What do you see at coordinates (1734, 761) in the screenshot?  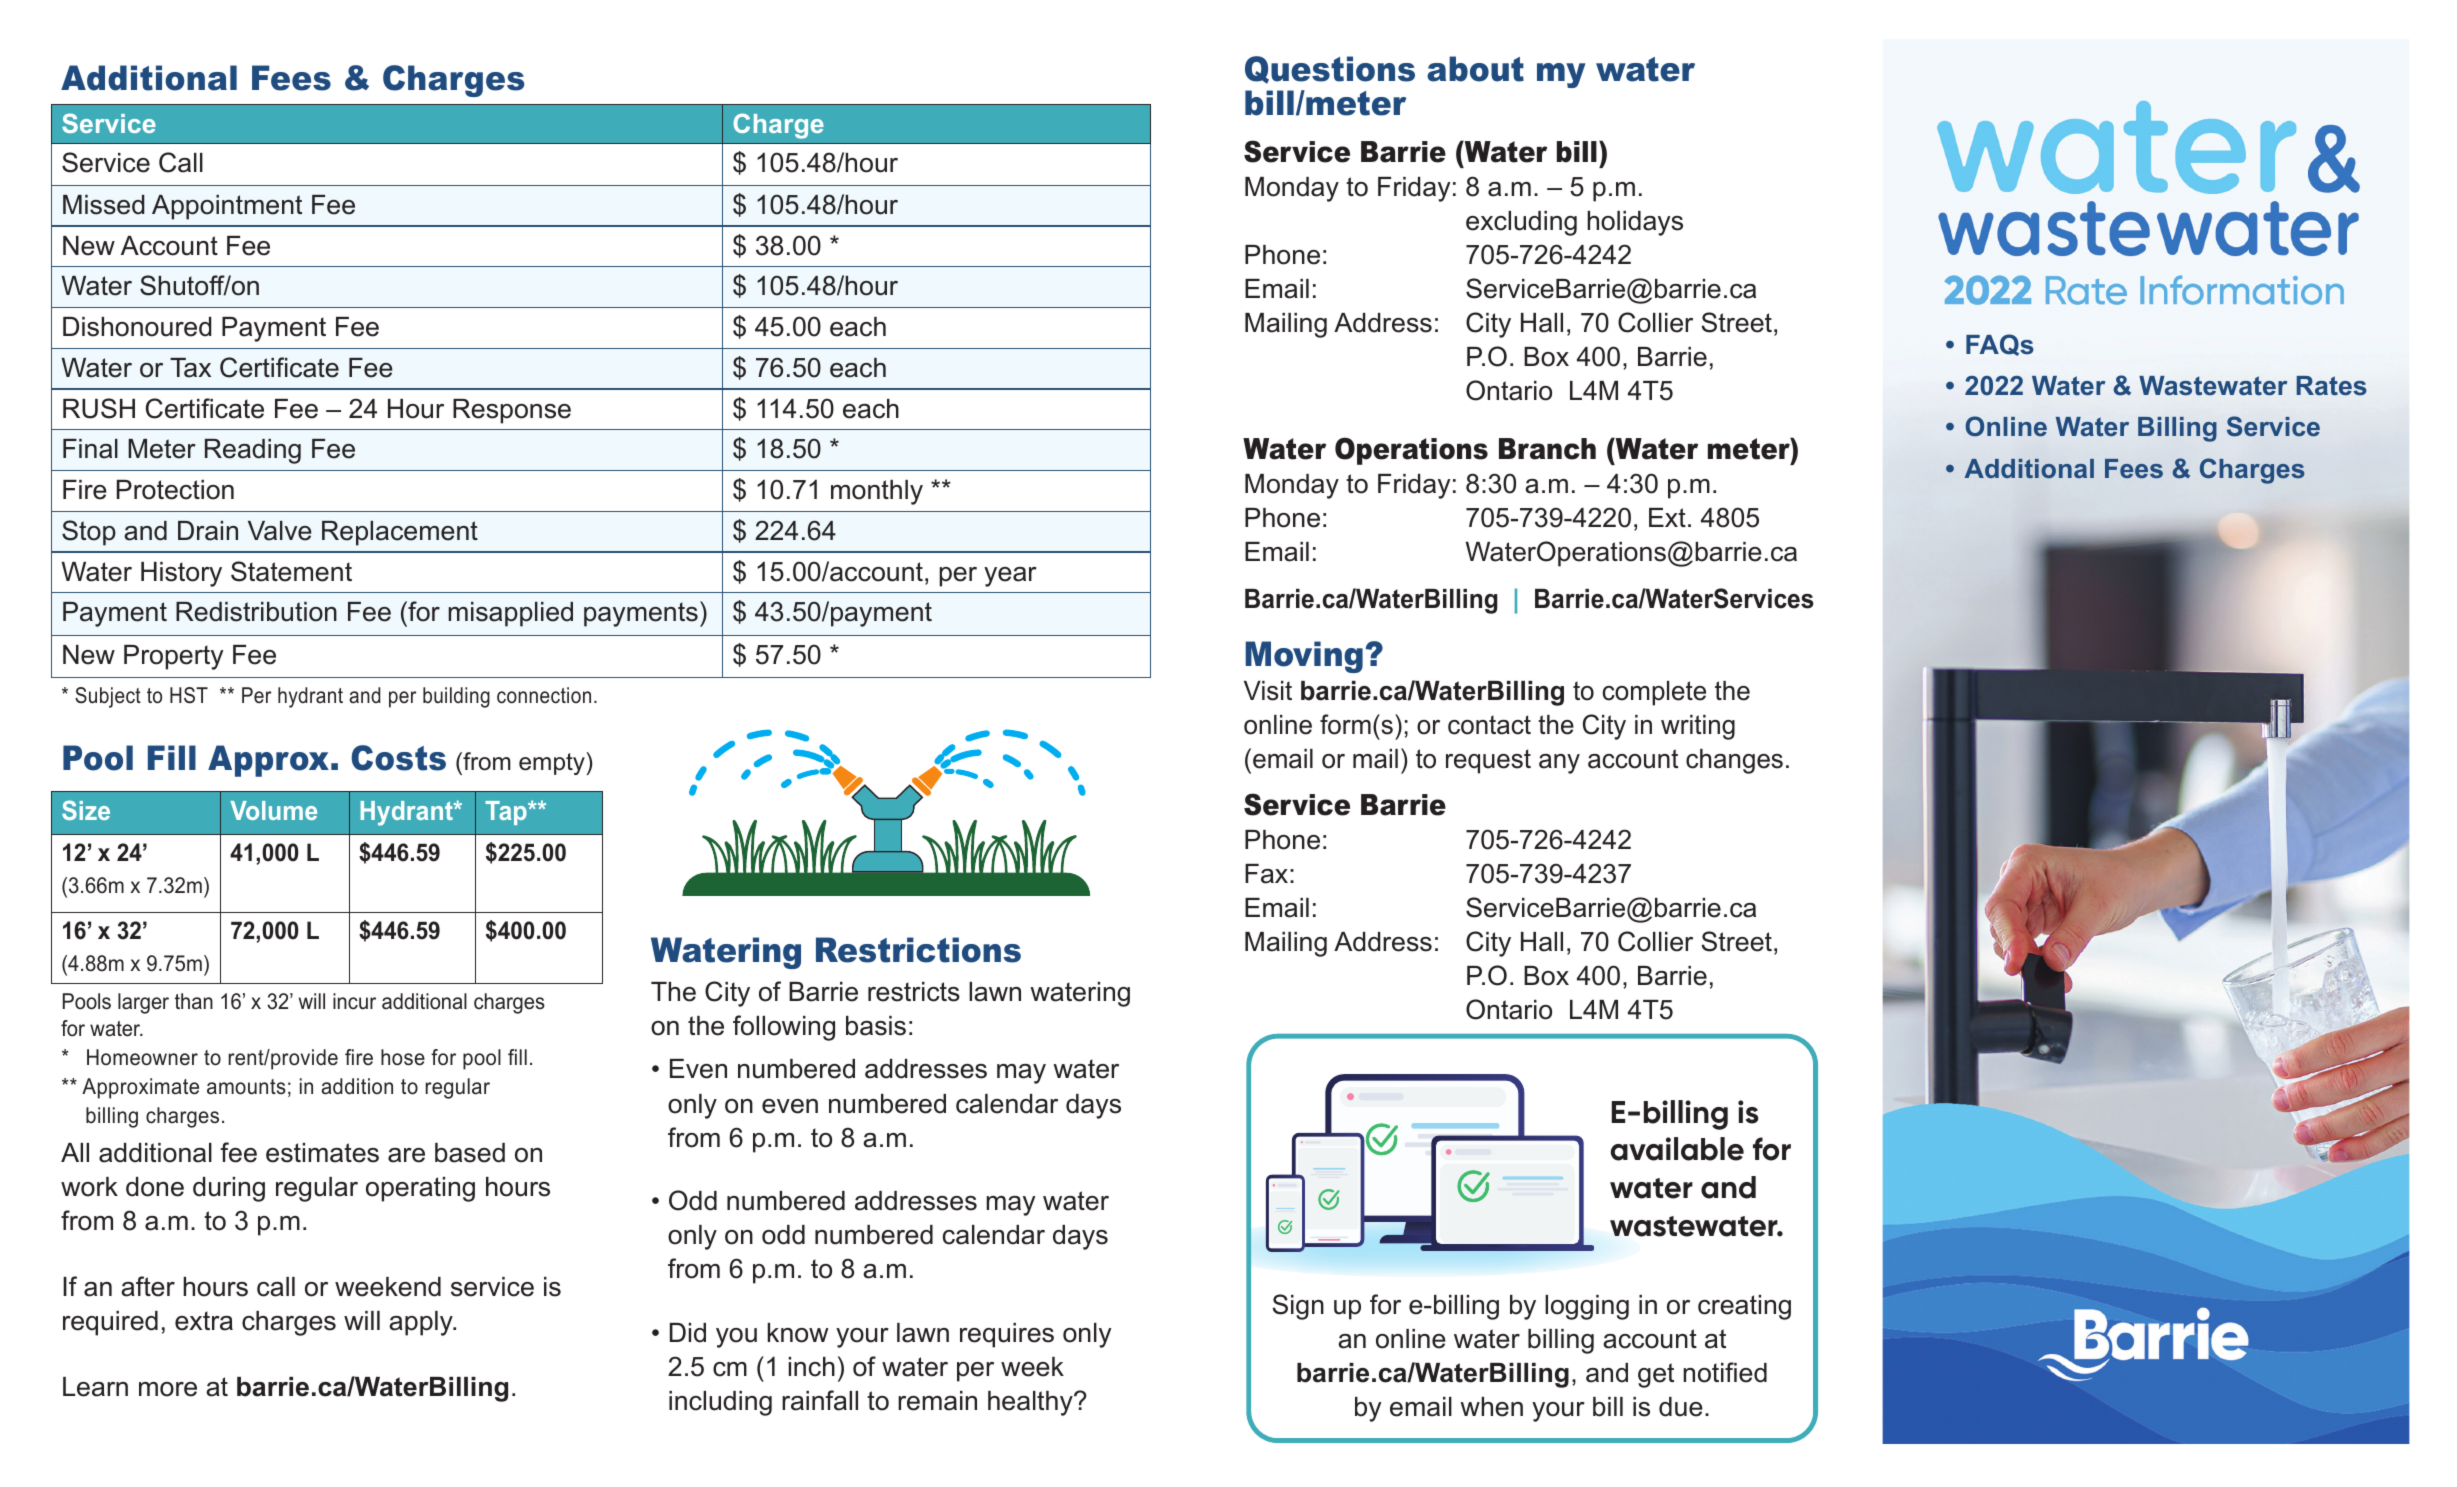 I see `changes` at bounding box center [1734, 761].
